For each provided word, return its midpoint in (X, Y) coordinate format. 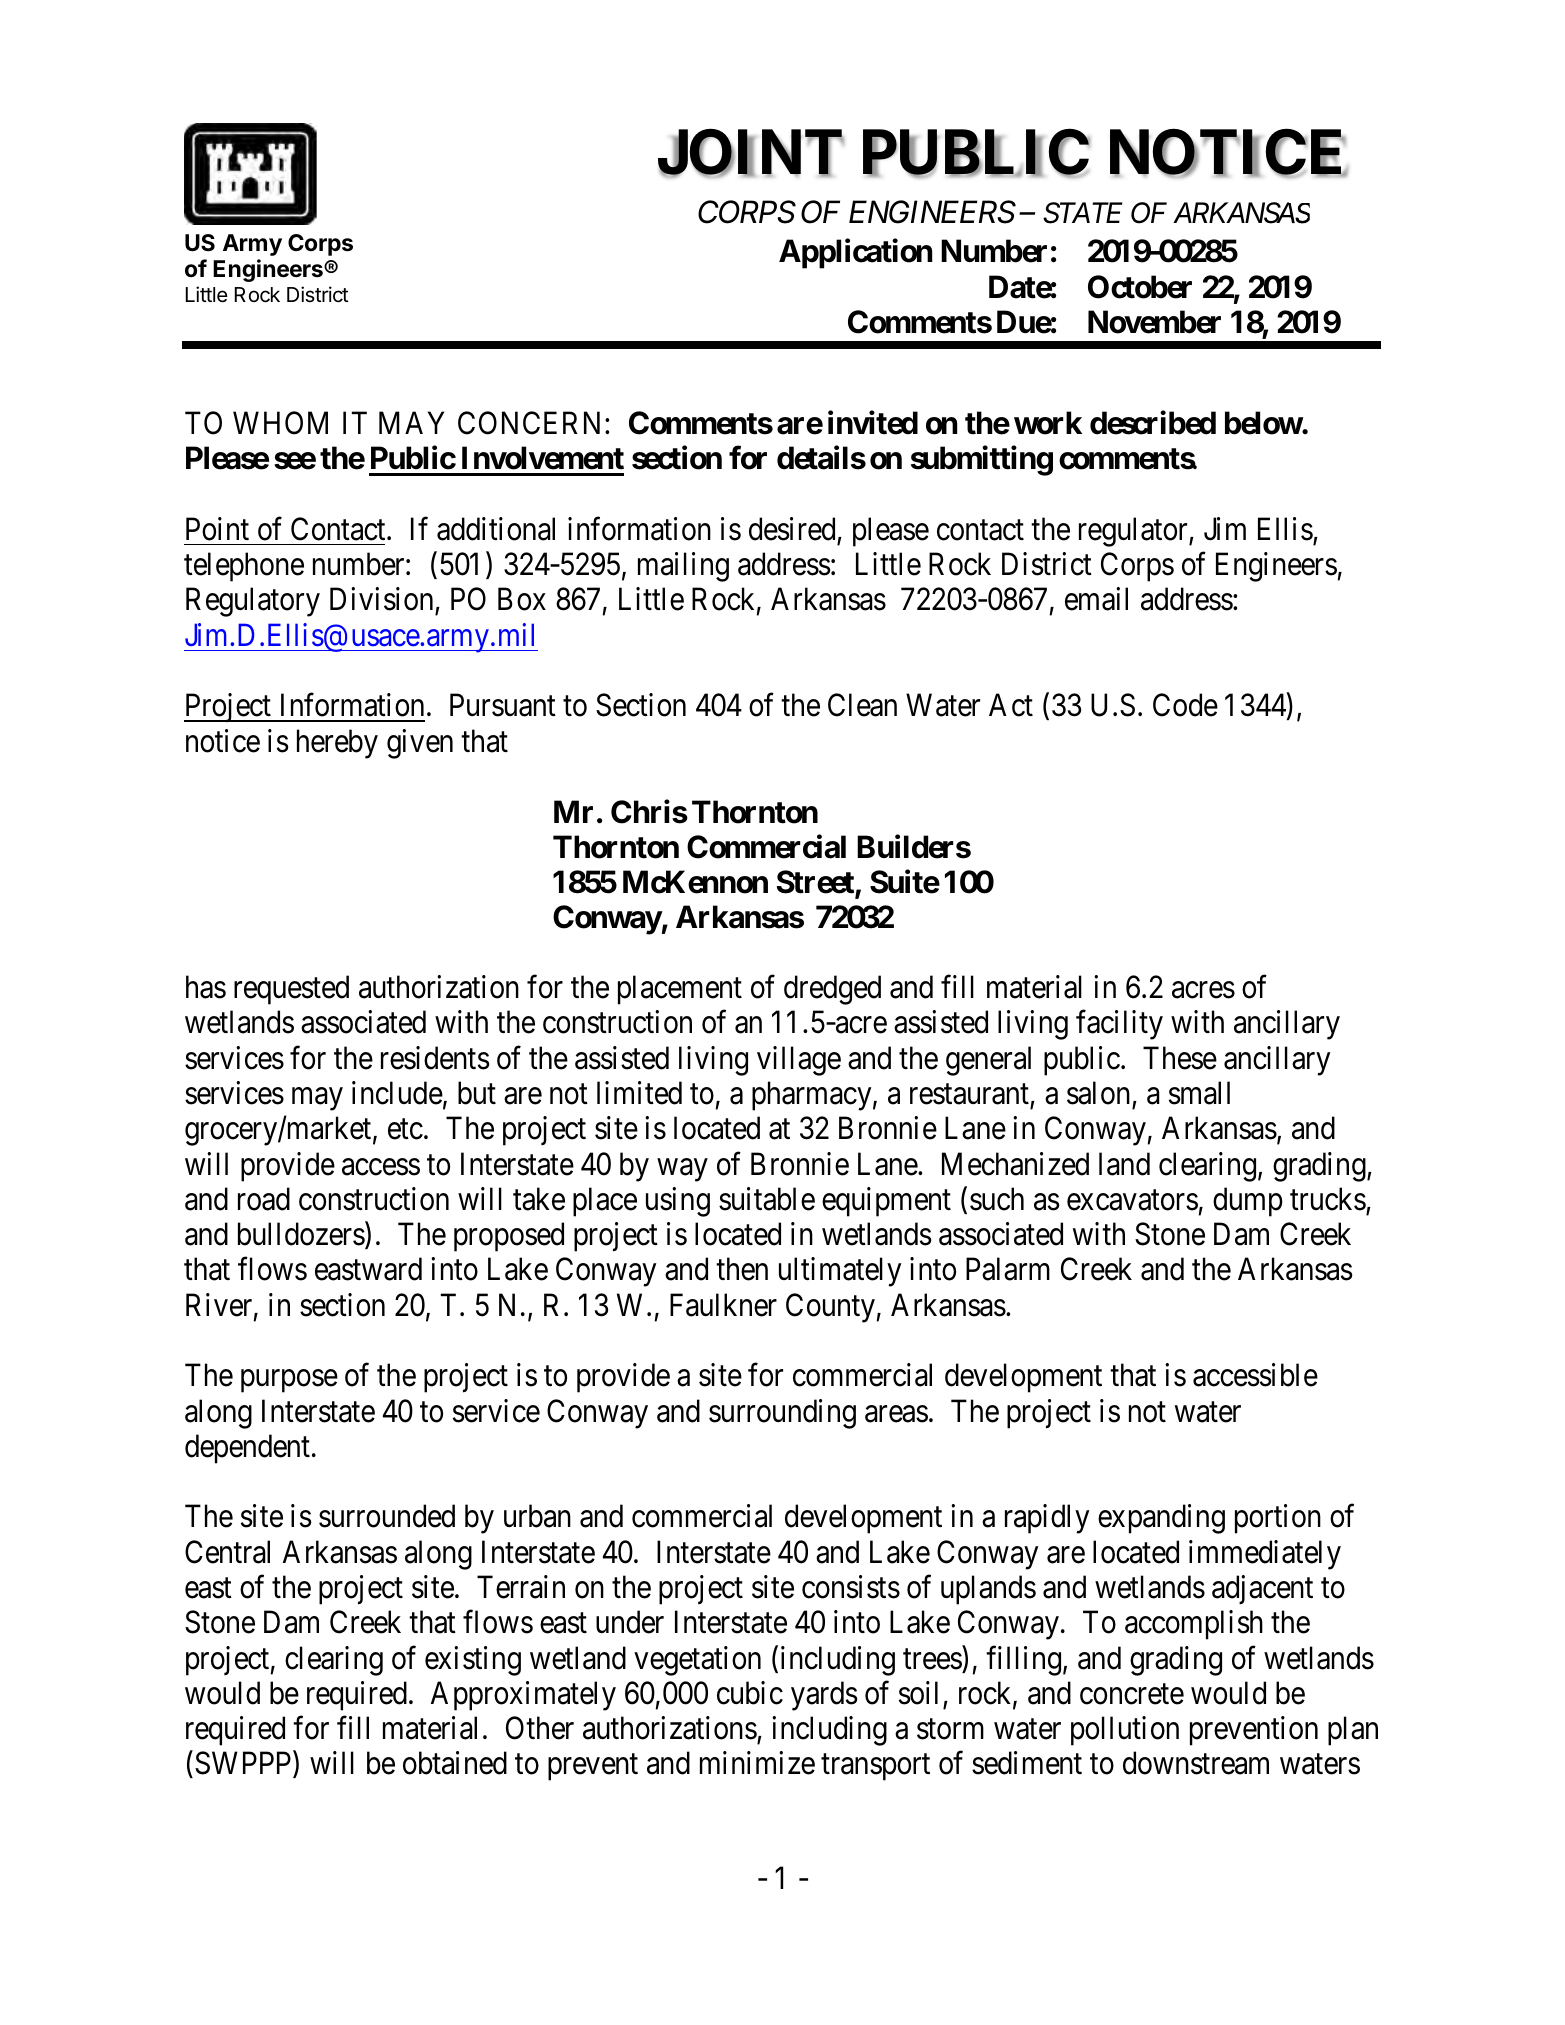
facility (1119, 1025)
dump (1248, 1202)
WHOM (280, 423)
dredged (832, 990)
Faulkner (723, 1305)
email (1096, 599)
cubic (750, 1693)
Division (383, 600)
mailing (683, 567)
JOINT (751, 154)
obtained (455, 1763)
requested (291, 990)
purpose (289, 1381)
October (1140, 287)
